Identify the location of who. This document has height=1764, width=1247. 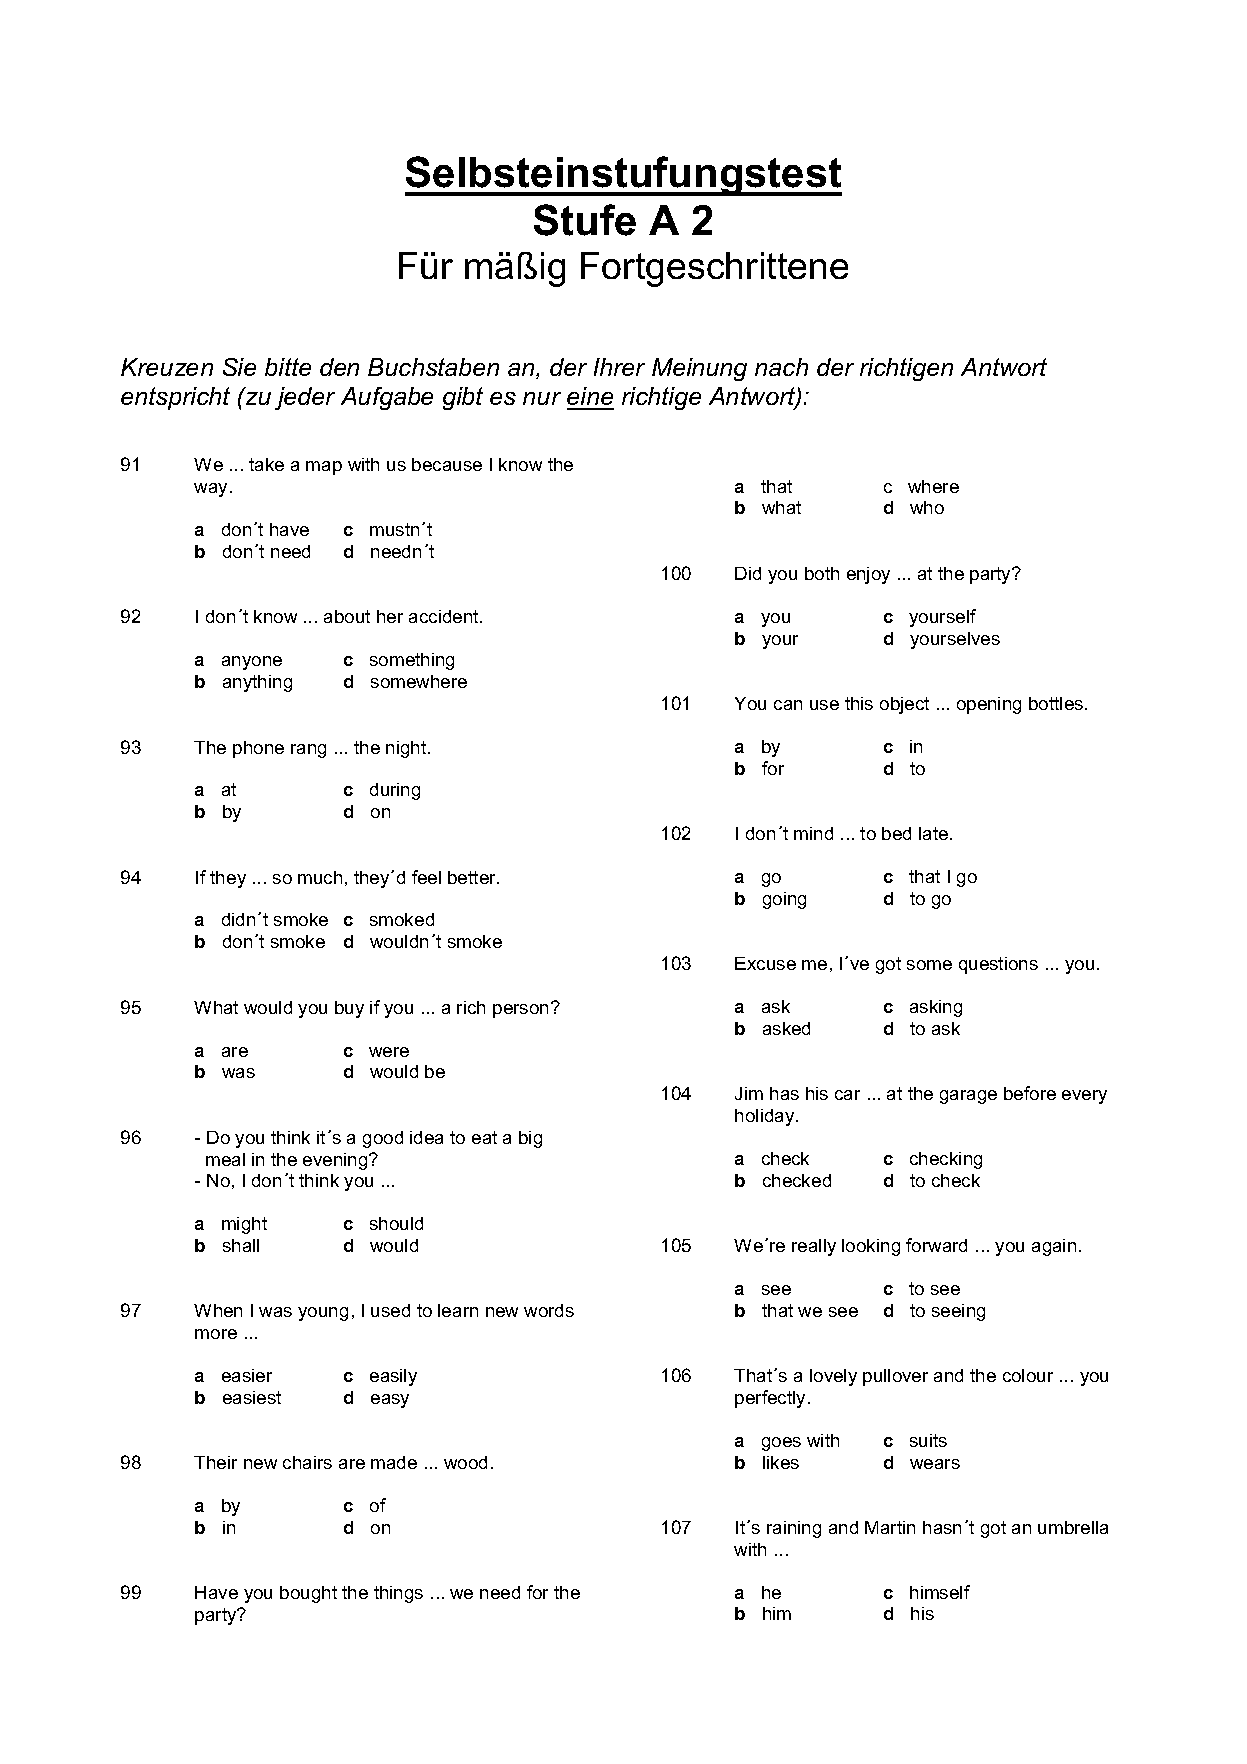
(927, 507).
